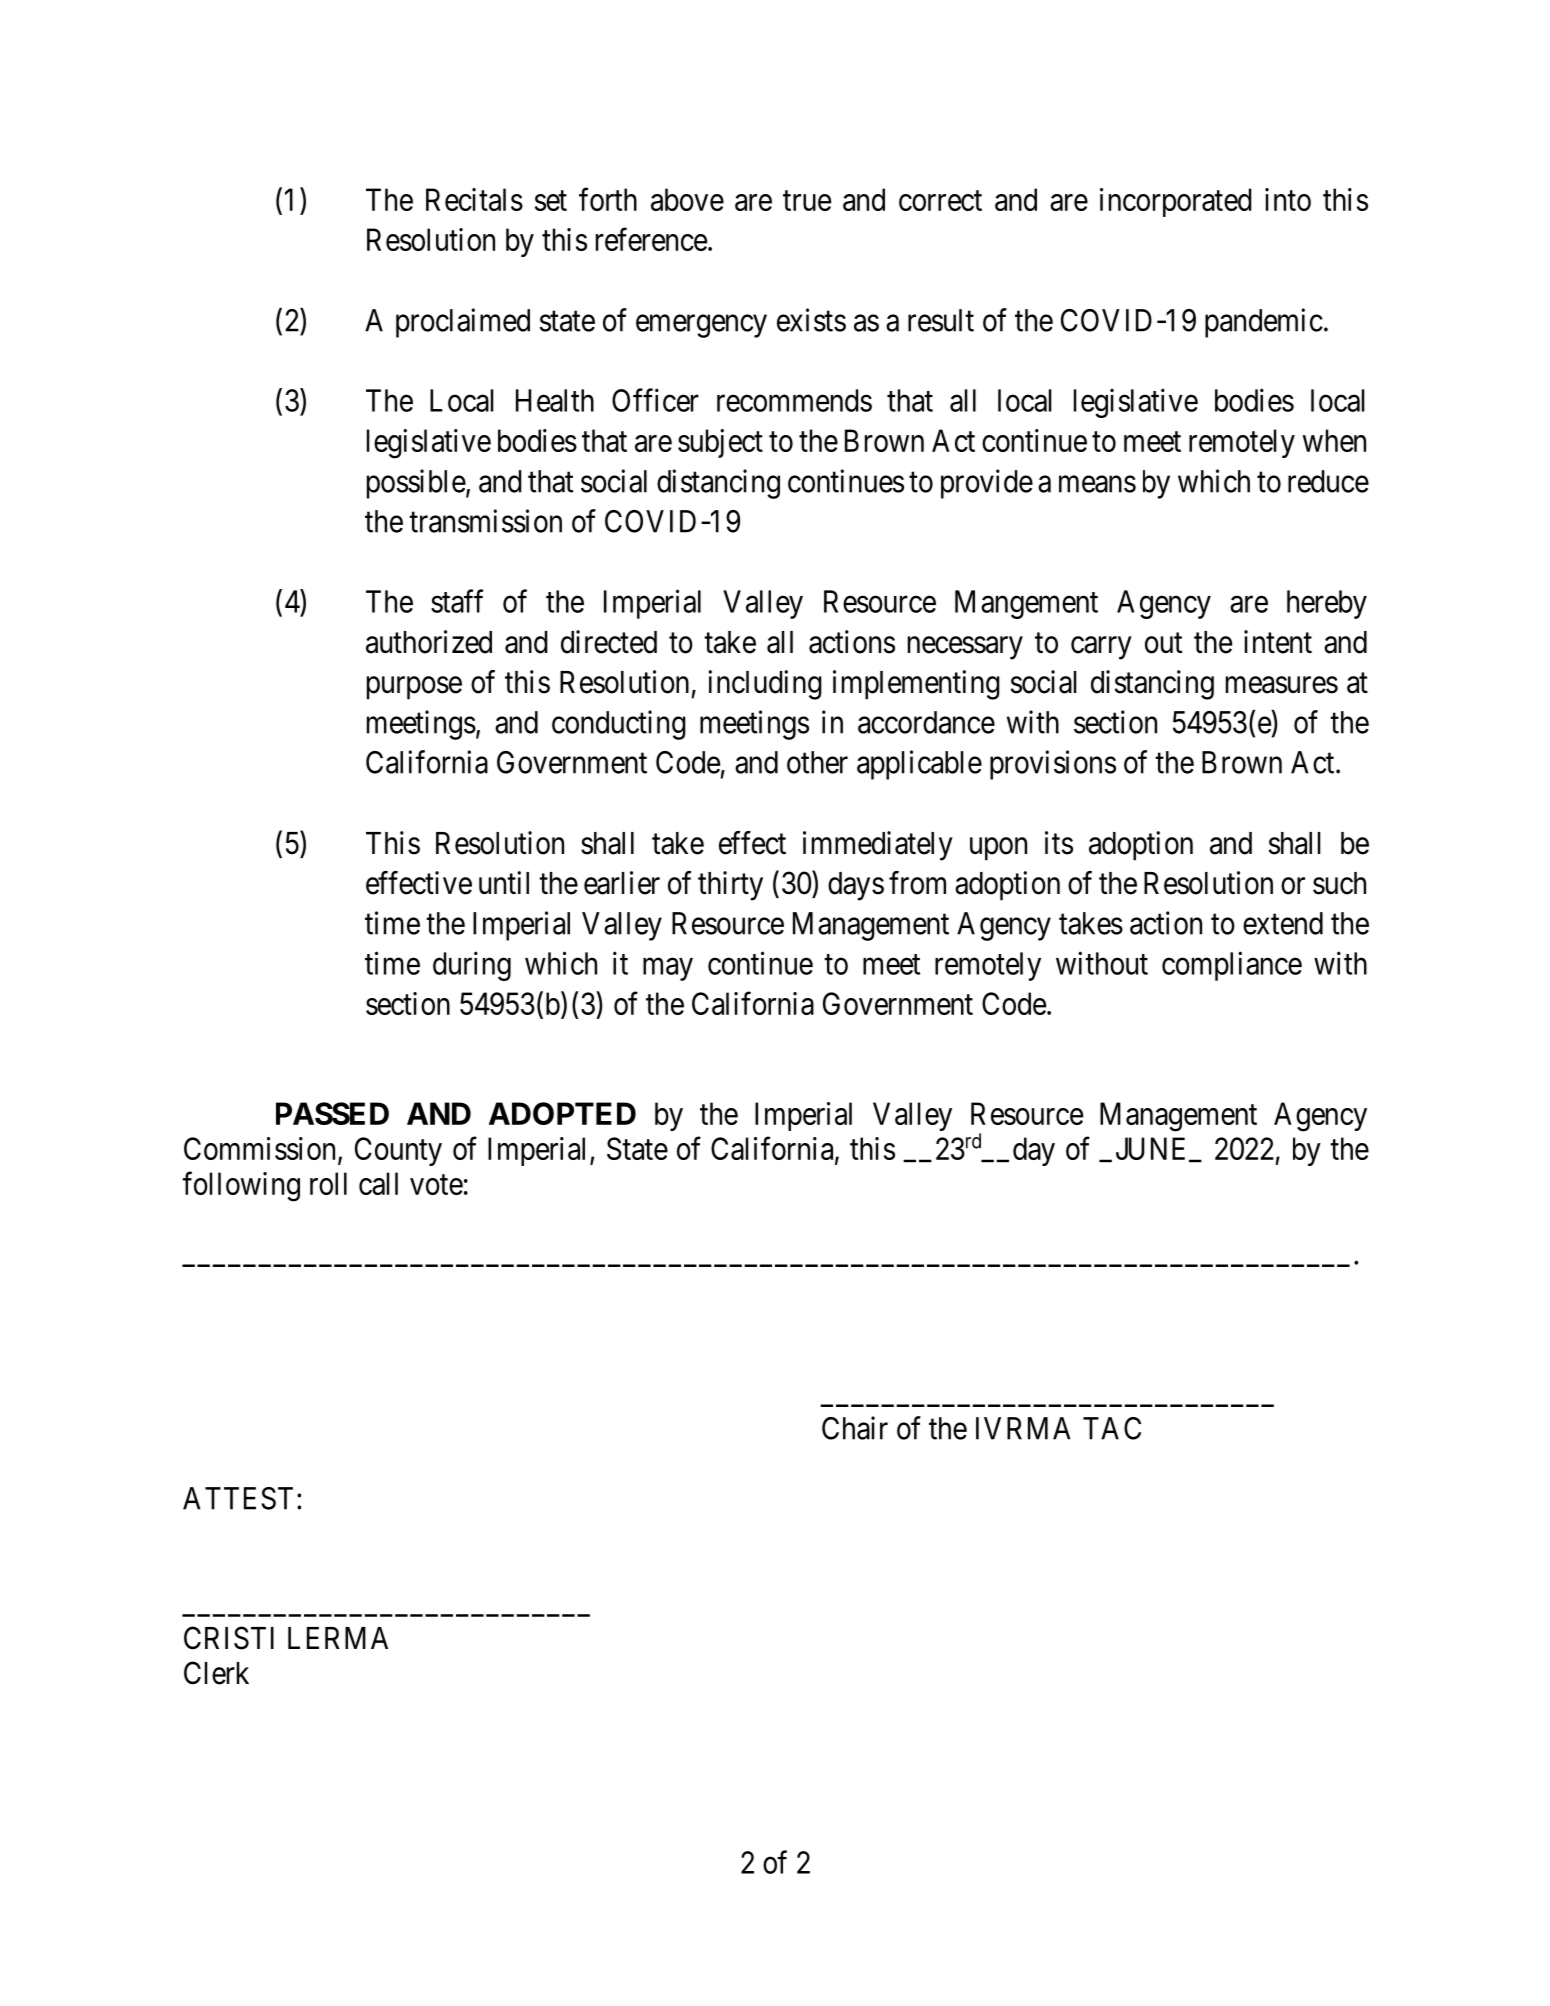 The height and width of the document is (2006, 1550). What do you see at coordinates (765, 685) in the document?
I see `including` at bounding box center [765, 685].
